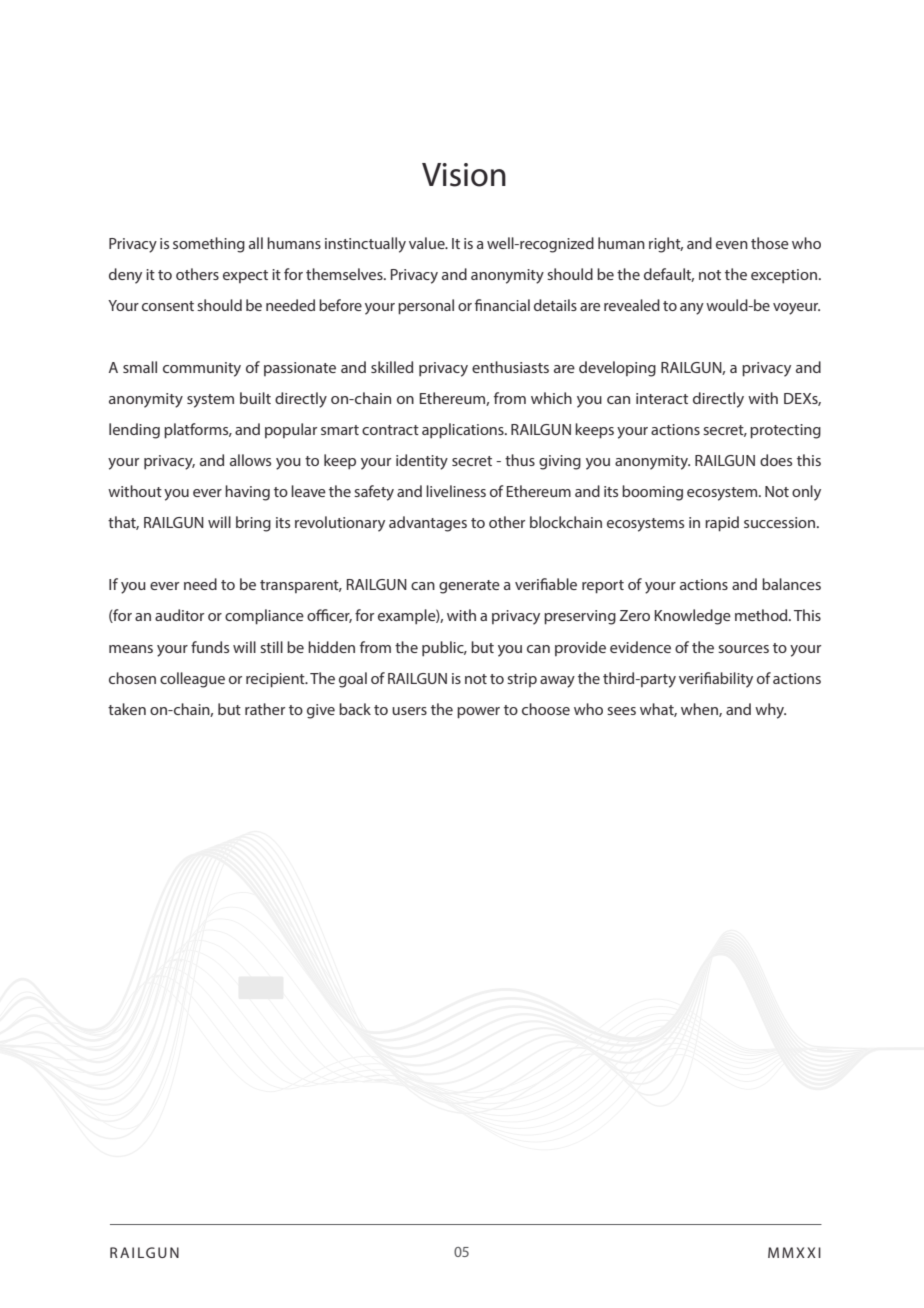  What do you see at coordinates (209, 245) in the screenshot?
I see `something` at bounding box center [209, 245].
